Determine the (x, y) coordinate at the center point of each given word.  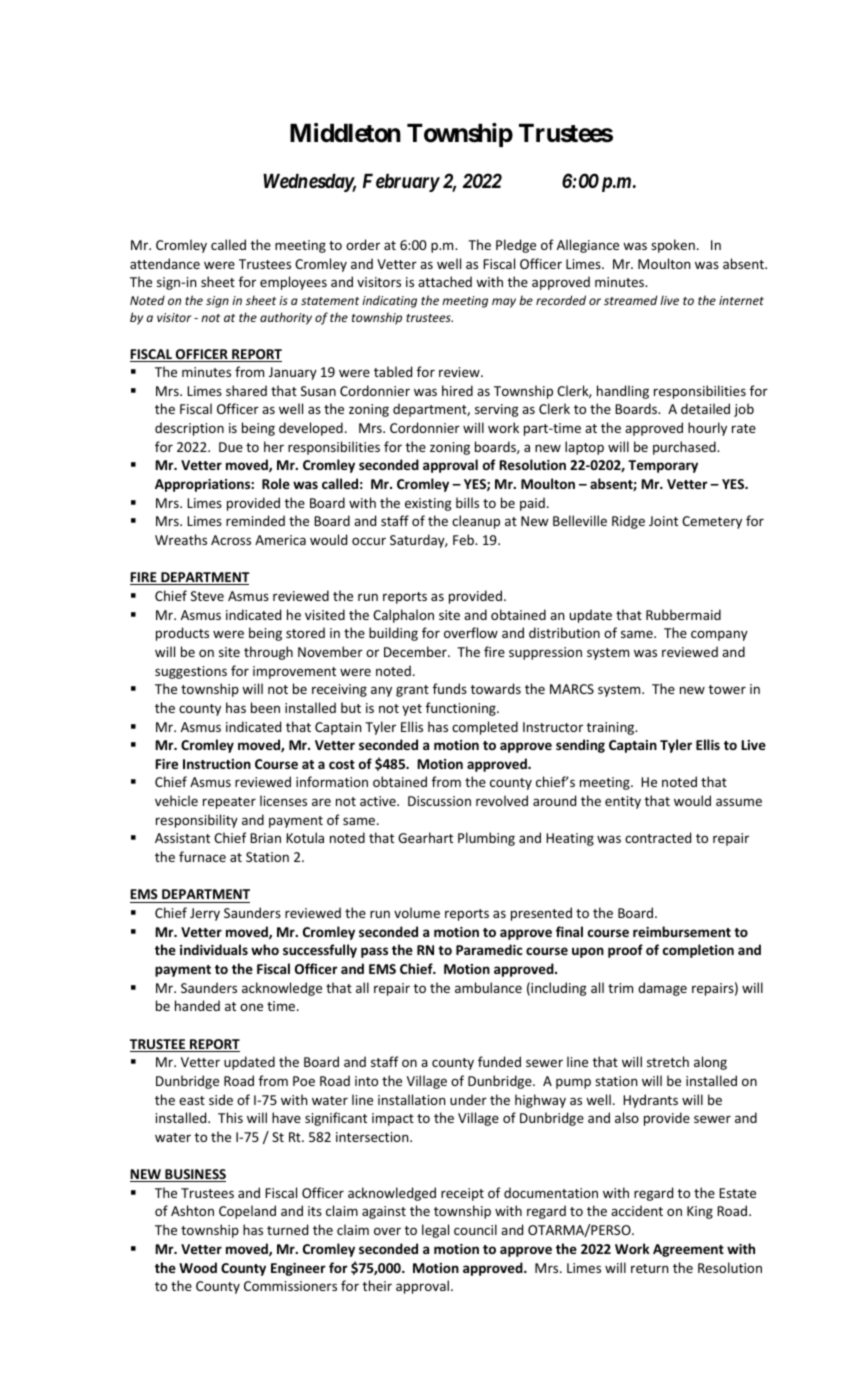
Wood (198, 1267)
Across (231, 540)
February (401, 183)
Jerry (205, 914)
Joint (663, 521)
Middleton (345, 133)
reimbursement (682, 931)
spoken (673, 246)
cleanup (476, 522)
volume (417, 912)
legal (435, 1231)
